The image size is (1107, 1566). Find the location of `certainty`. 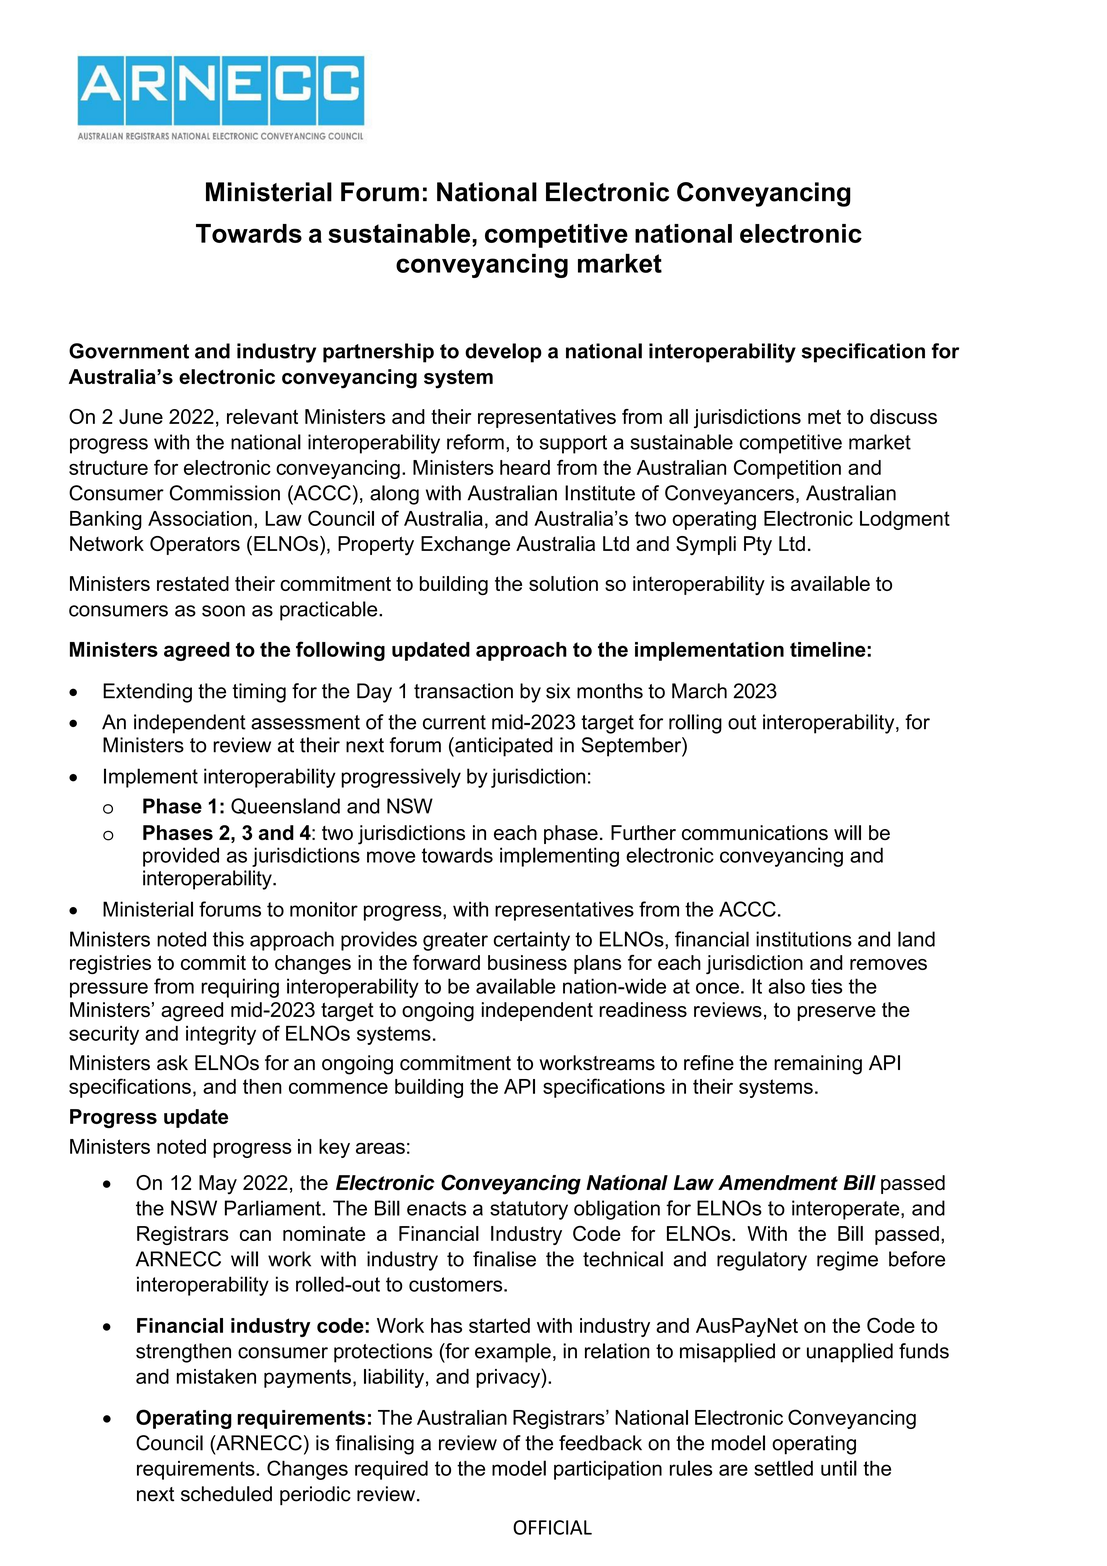

certainty is located at coordinates (532, 941).
